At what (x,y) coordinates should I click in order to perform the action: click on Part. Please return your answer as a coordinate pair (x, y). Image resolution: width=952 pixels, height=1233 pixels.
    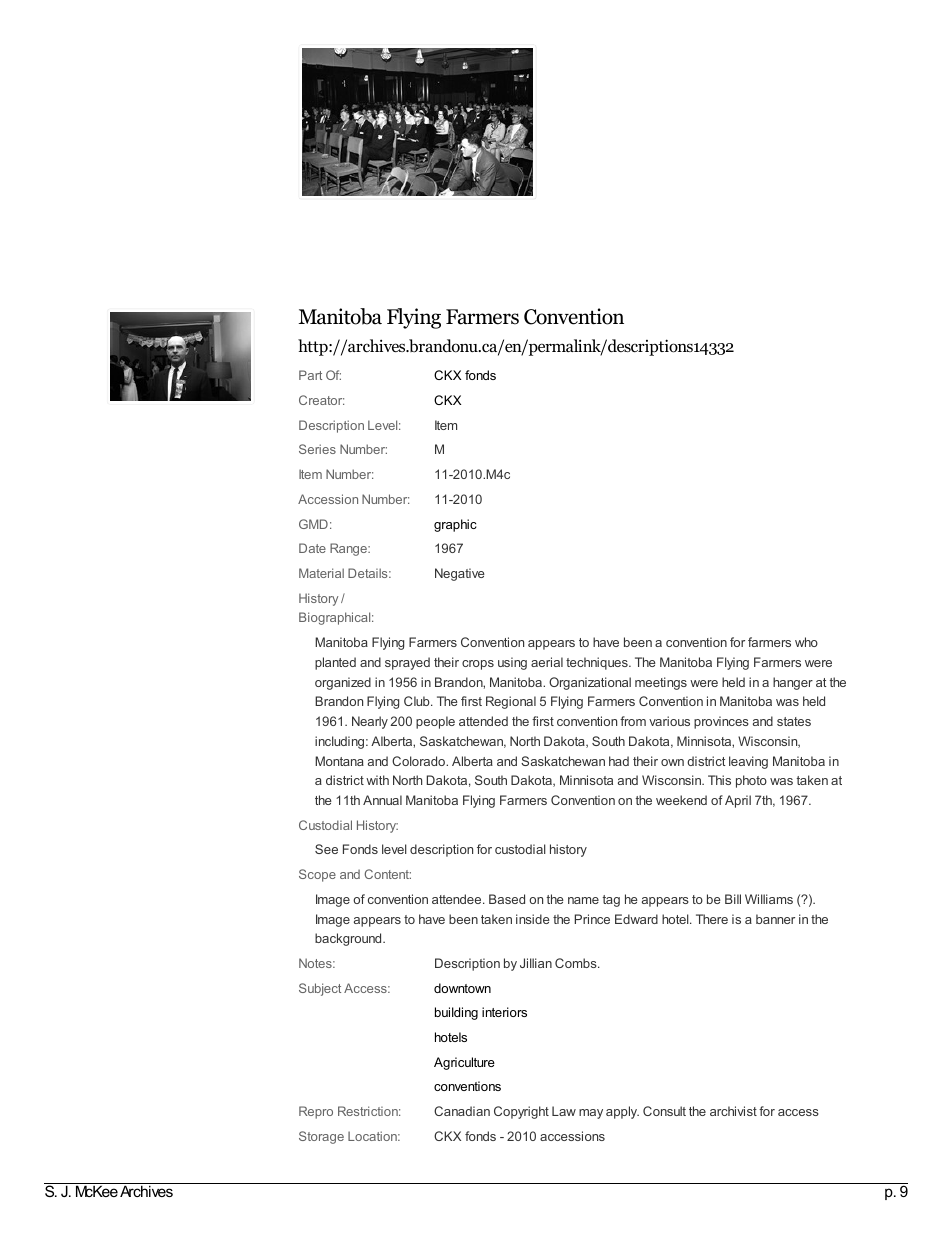
    Looking at the image, I should click on (310, 375).
